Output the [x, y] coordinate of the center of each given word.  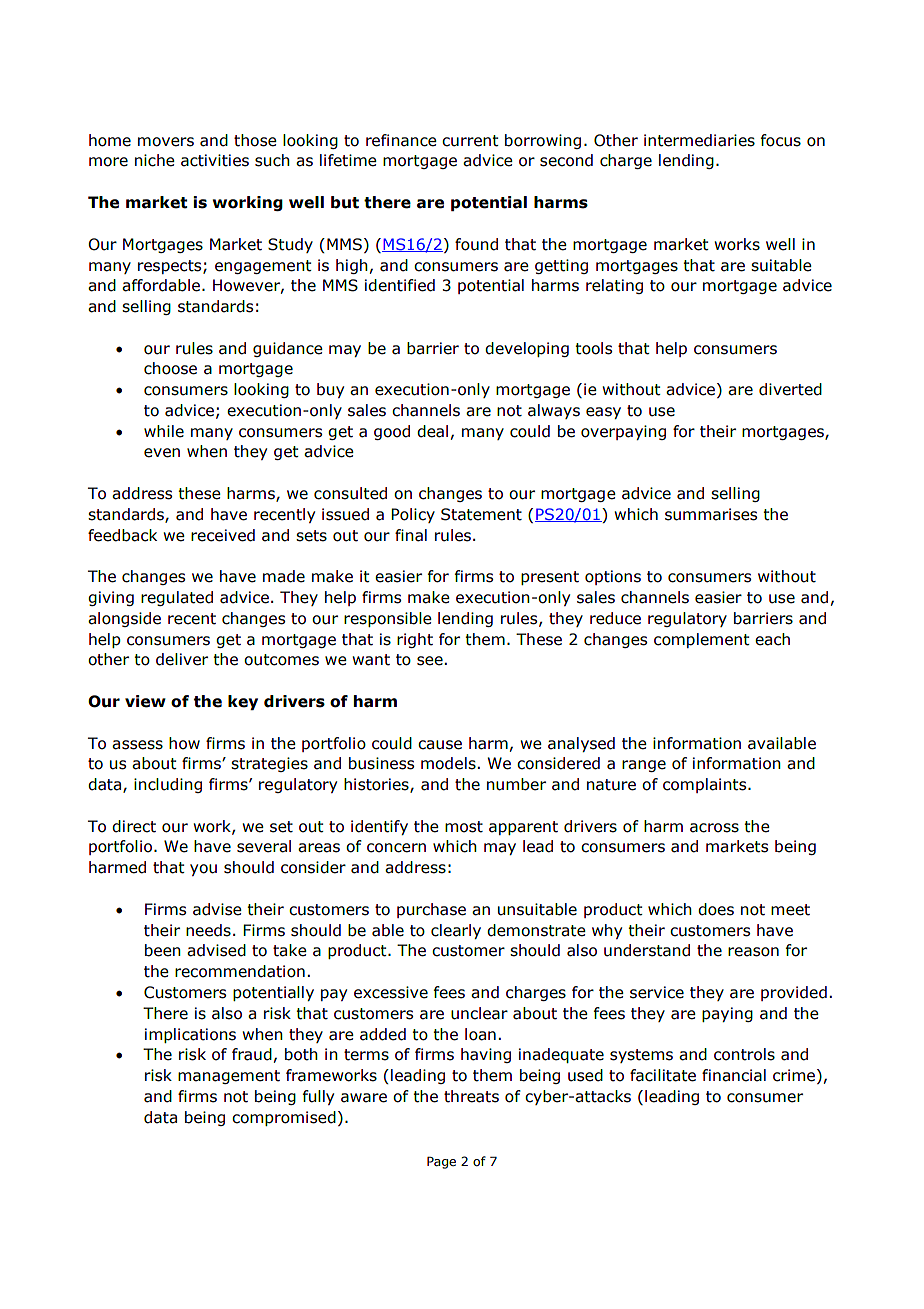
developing [527, 349]
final [411, 535]
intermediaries [699, 140]
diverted [790, 389]
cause [440, 745]
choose [170, 368]
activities [215, 160]
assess [137, 745]
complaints [706, 785]
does [716, 909]
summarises [711, 514]
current [470, 141]
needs [208, 930]
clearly [456, 931]
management [229, 1077]
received [223, 535]
